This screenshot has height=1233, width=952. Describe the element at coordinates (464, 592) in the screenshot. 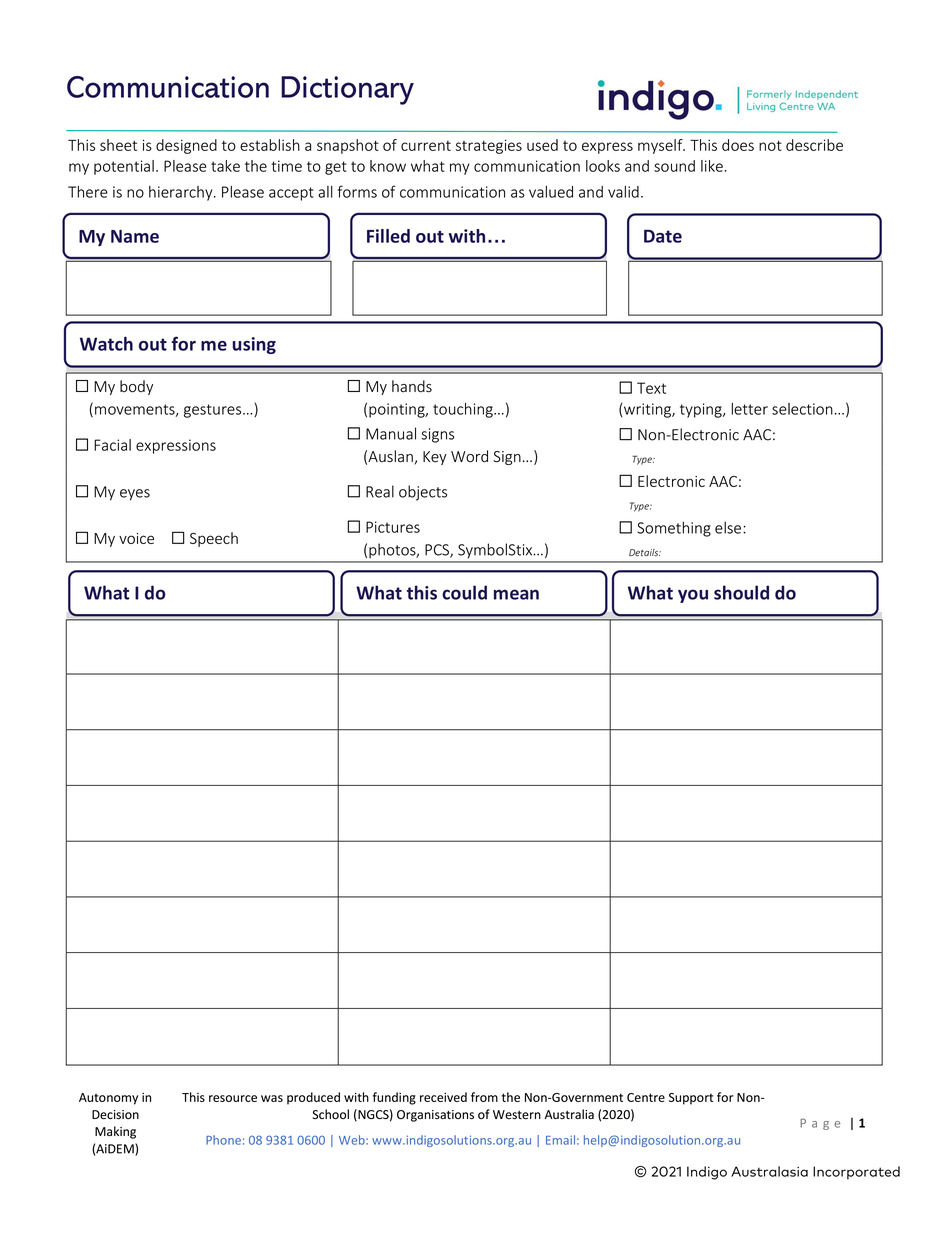

I see `could` at that location.
